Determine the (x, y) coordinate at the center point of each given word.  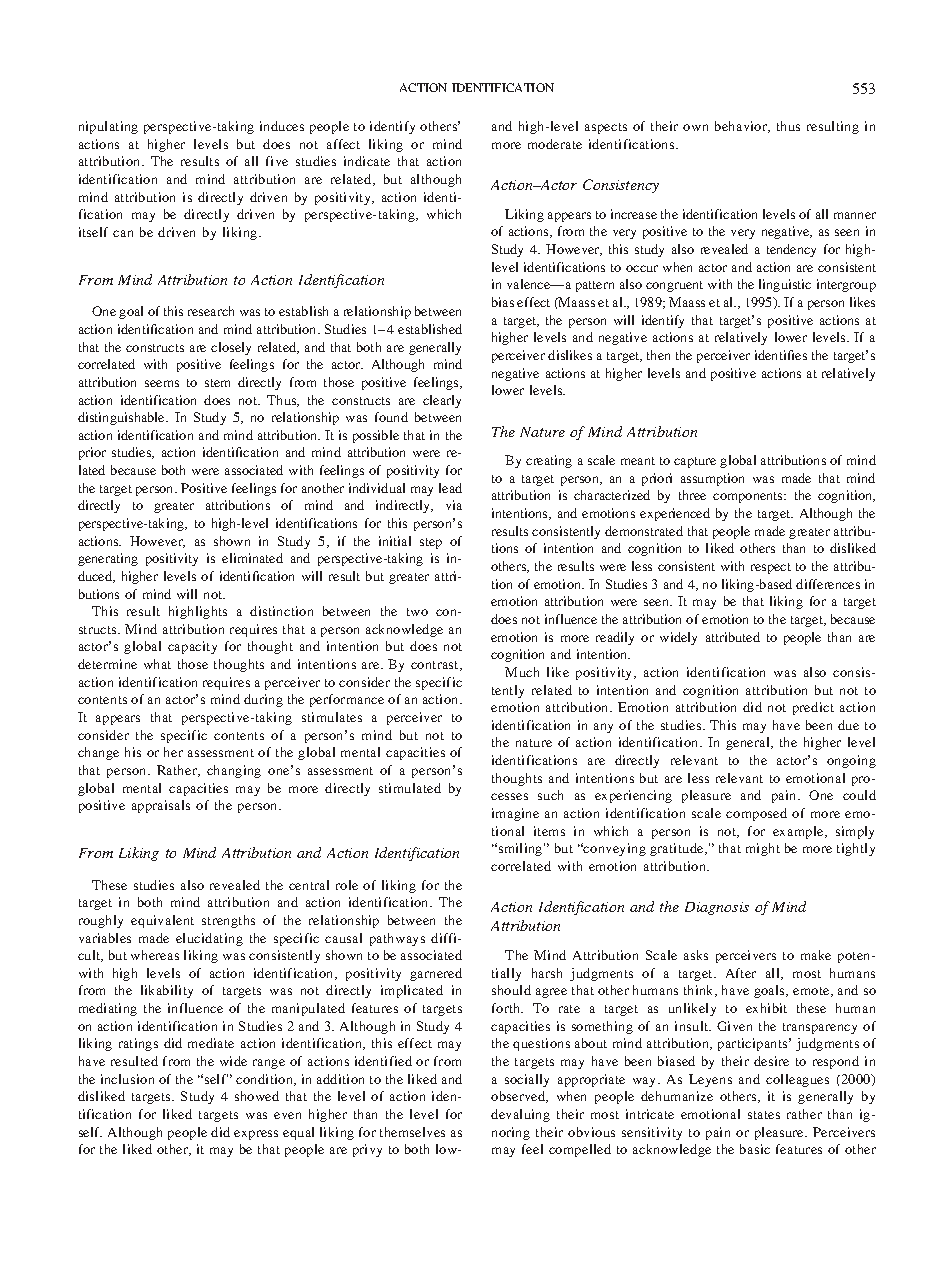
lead (450, 488)
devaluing (520, 1115)
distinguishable (123, 418)
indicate (367, 161)
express (256, 1135)
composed (756, 814)
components (749, 497)
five (277, 161)
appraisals (161, 806)
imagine (515, 814)
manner (855, 215)
